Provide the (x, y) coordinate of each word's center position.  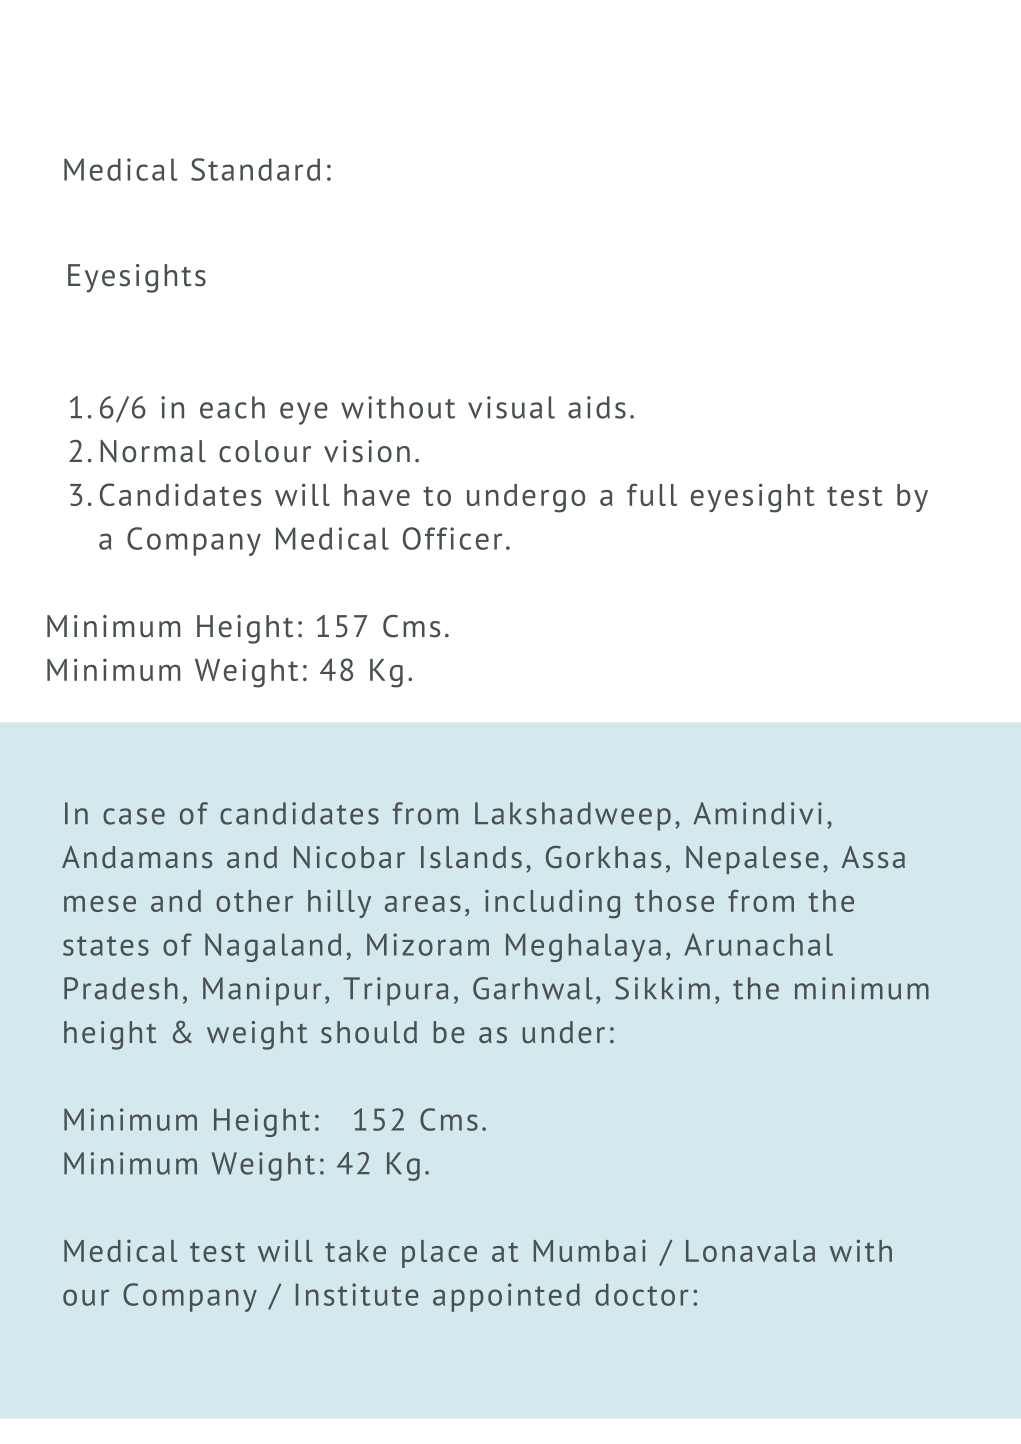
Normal (153, 451)
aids (597, 407)
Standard (255, 169)
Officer (452, 538)
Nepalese (752, 860)
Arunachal (758, 944)
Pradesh (121, 988)
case (134, 816)
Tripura (395, 991)
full (652, 494)
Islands (471, 857)
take (355, 1251)
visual (511, 407)
